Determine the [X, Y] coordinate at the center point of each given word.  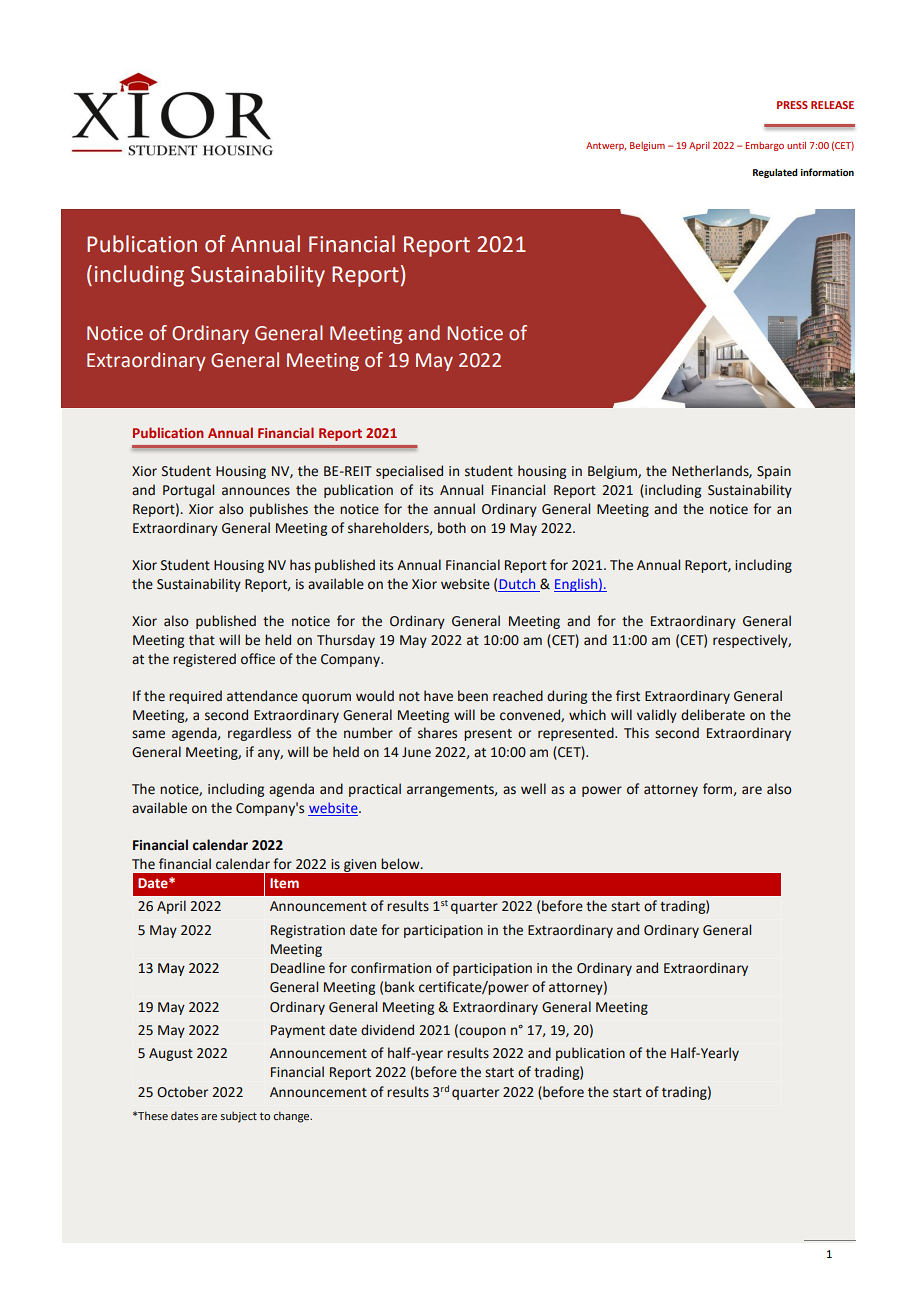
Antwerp [606, 146]
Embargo [764, 146]
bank [400, 987]
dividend [387, 1030]
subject [239, 1117]
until [796, 145]
